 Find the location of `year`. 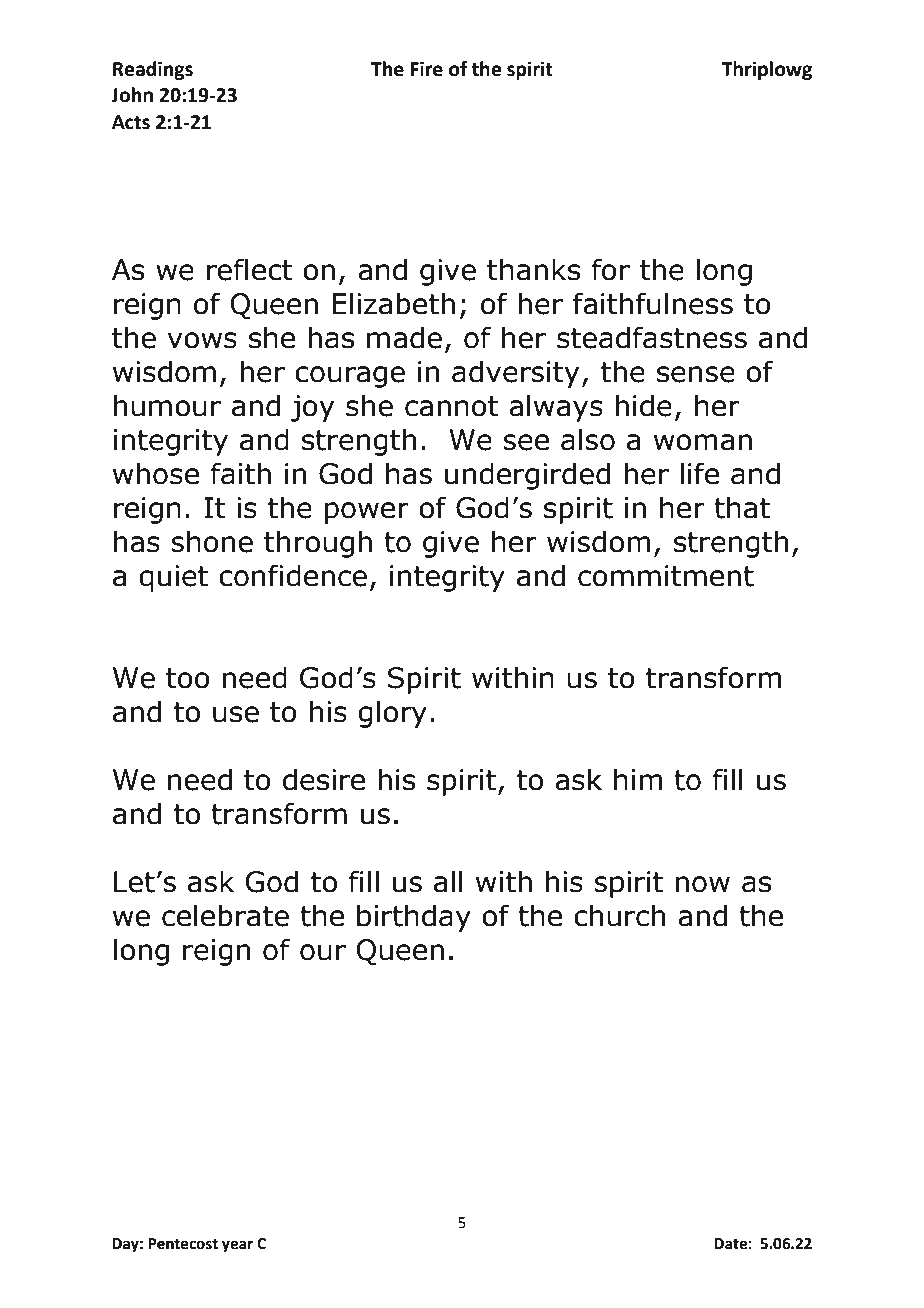

year is located at coordinates (237, 1246).
